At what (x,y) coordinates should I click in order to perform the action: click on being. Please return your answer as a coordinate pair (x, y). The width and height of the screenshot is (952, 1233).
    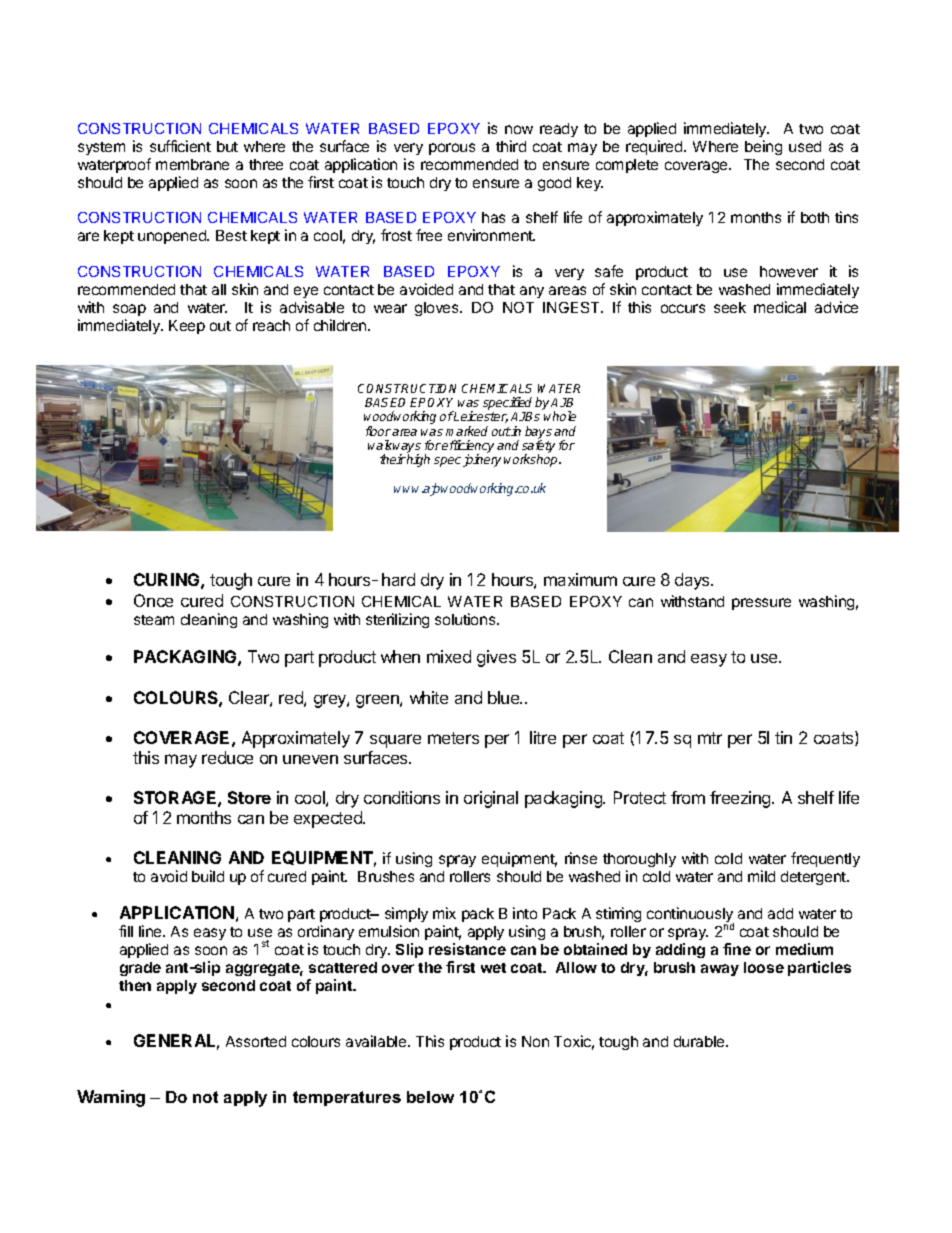
    Looking at the image, I should click on (763, 147).
